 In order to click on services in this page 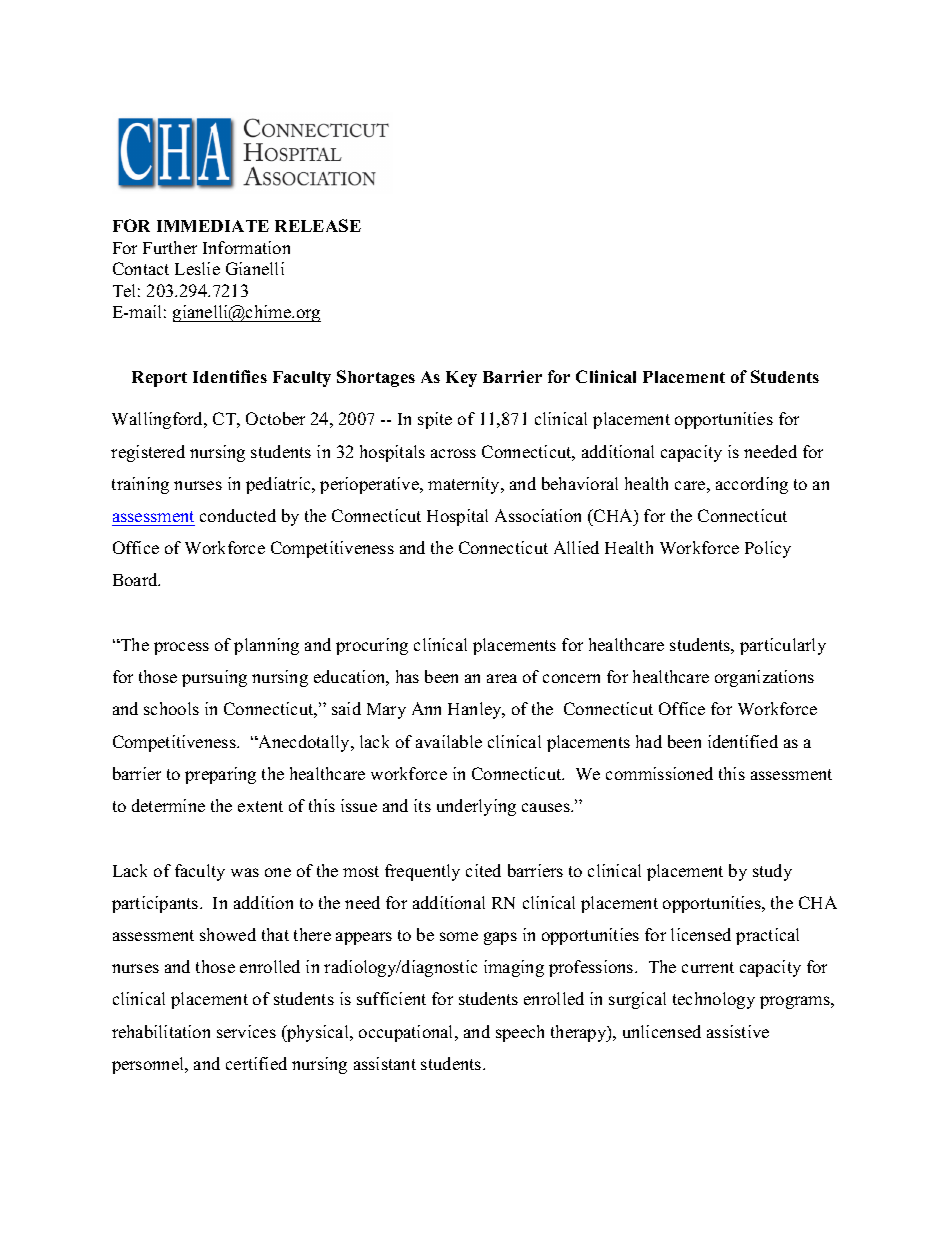, I will do `click(246, 1031)`.
